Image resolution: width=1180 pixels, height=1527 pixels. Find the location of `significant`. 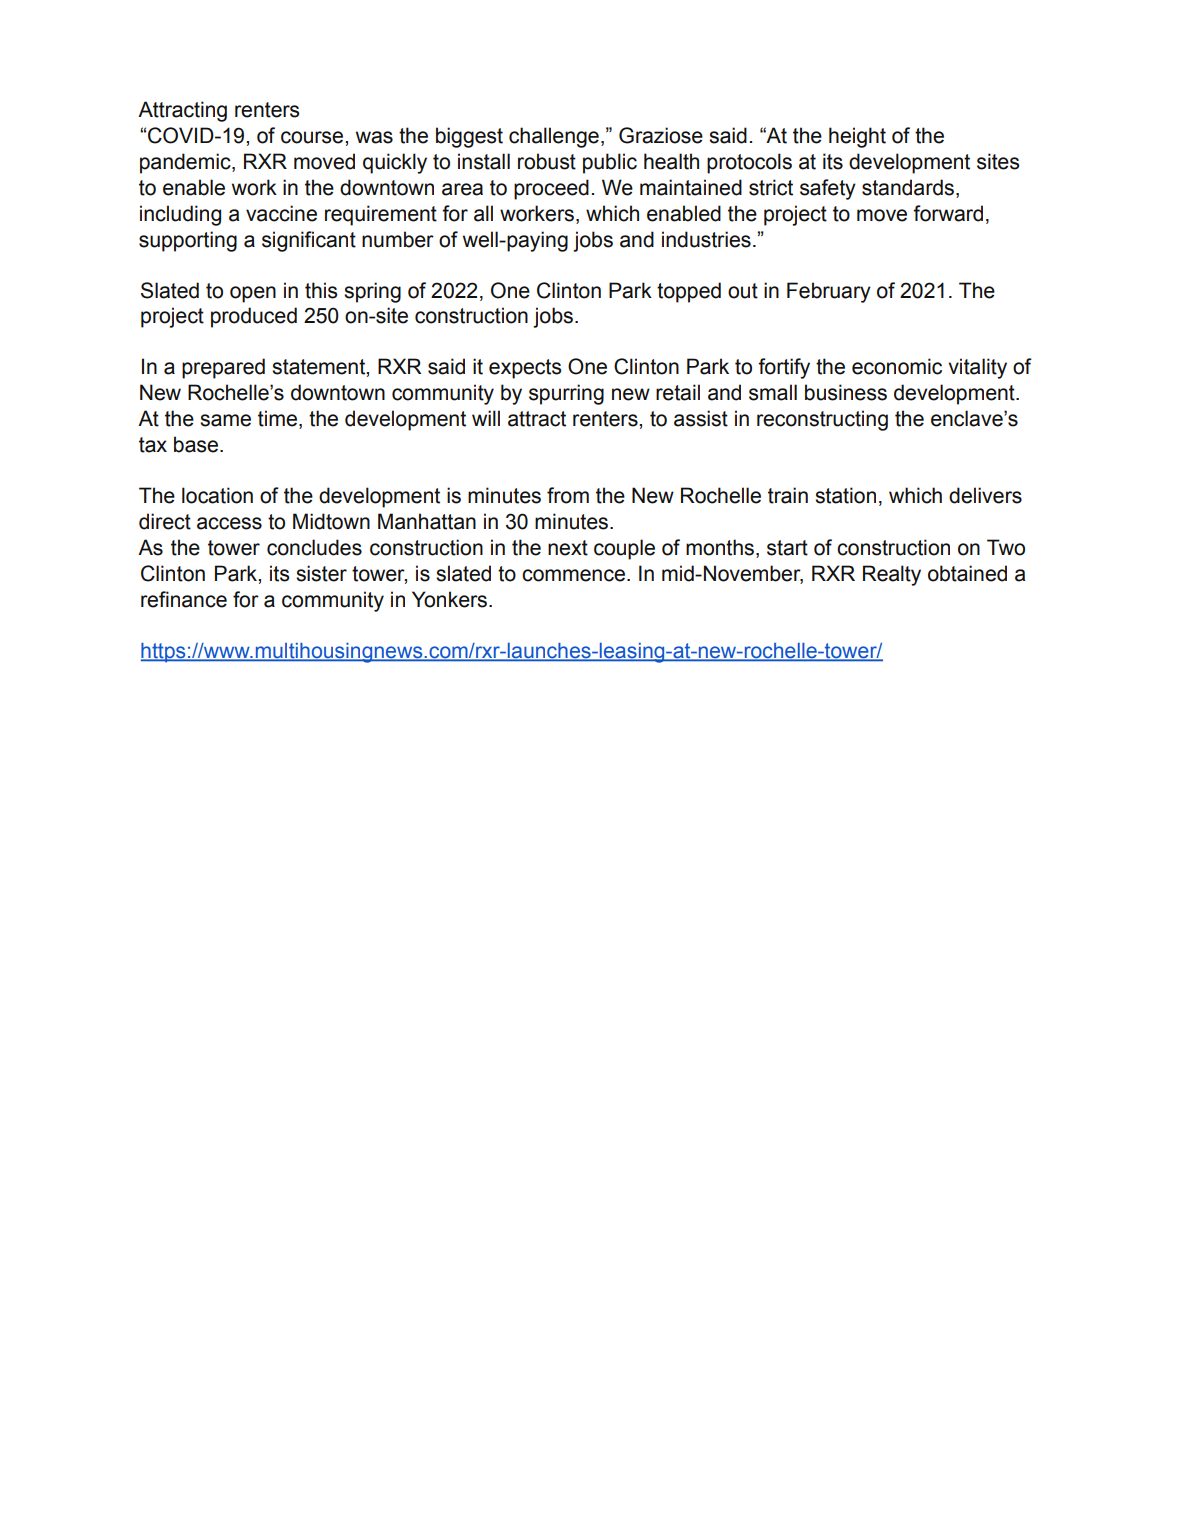

significant is located at coordinates (309, 241).
